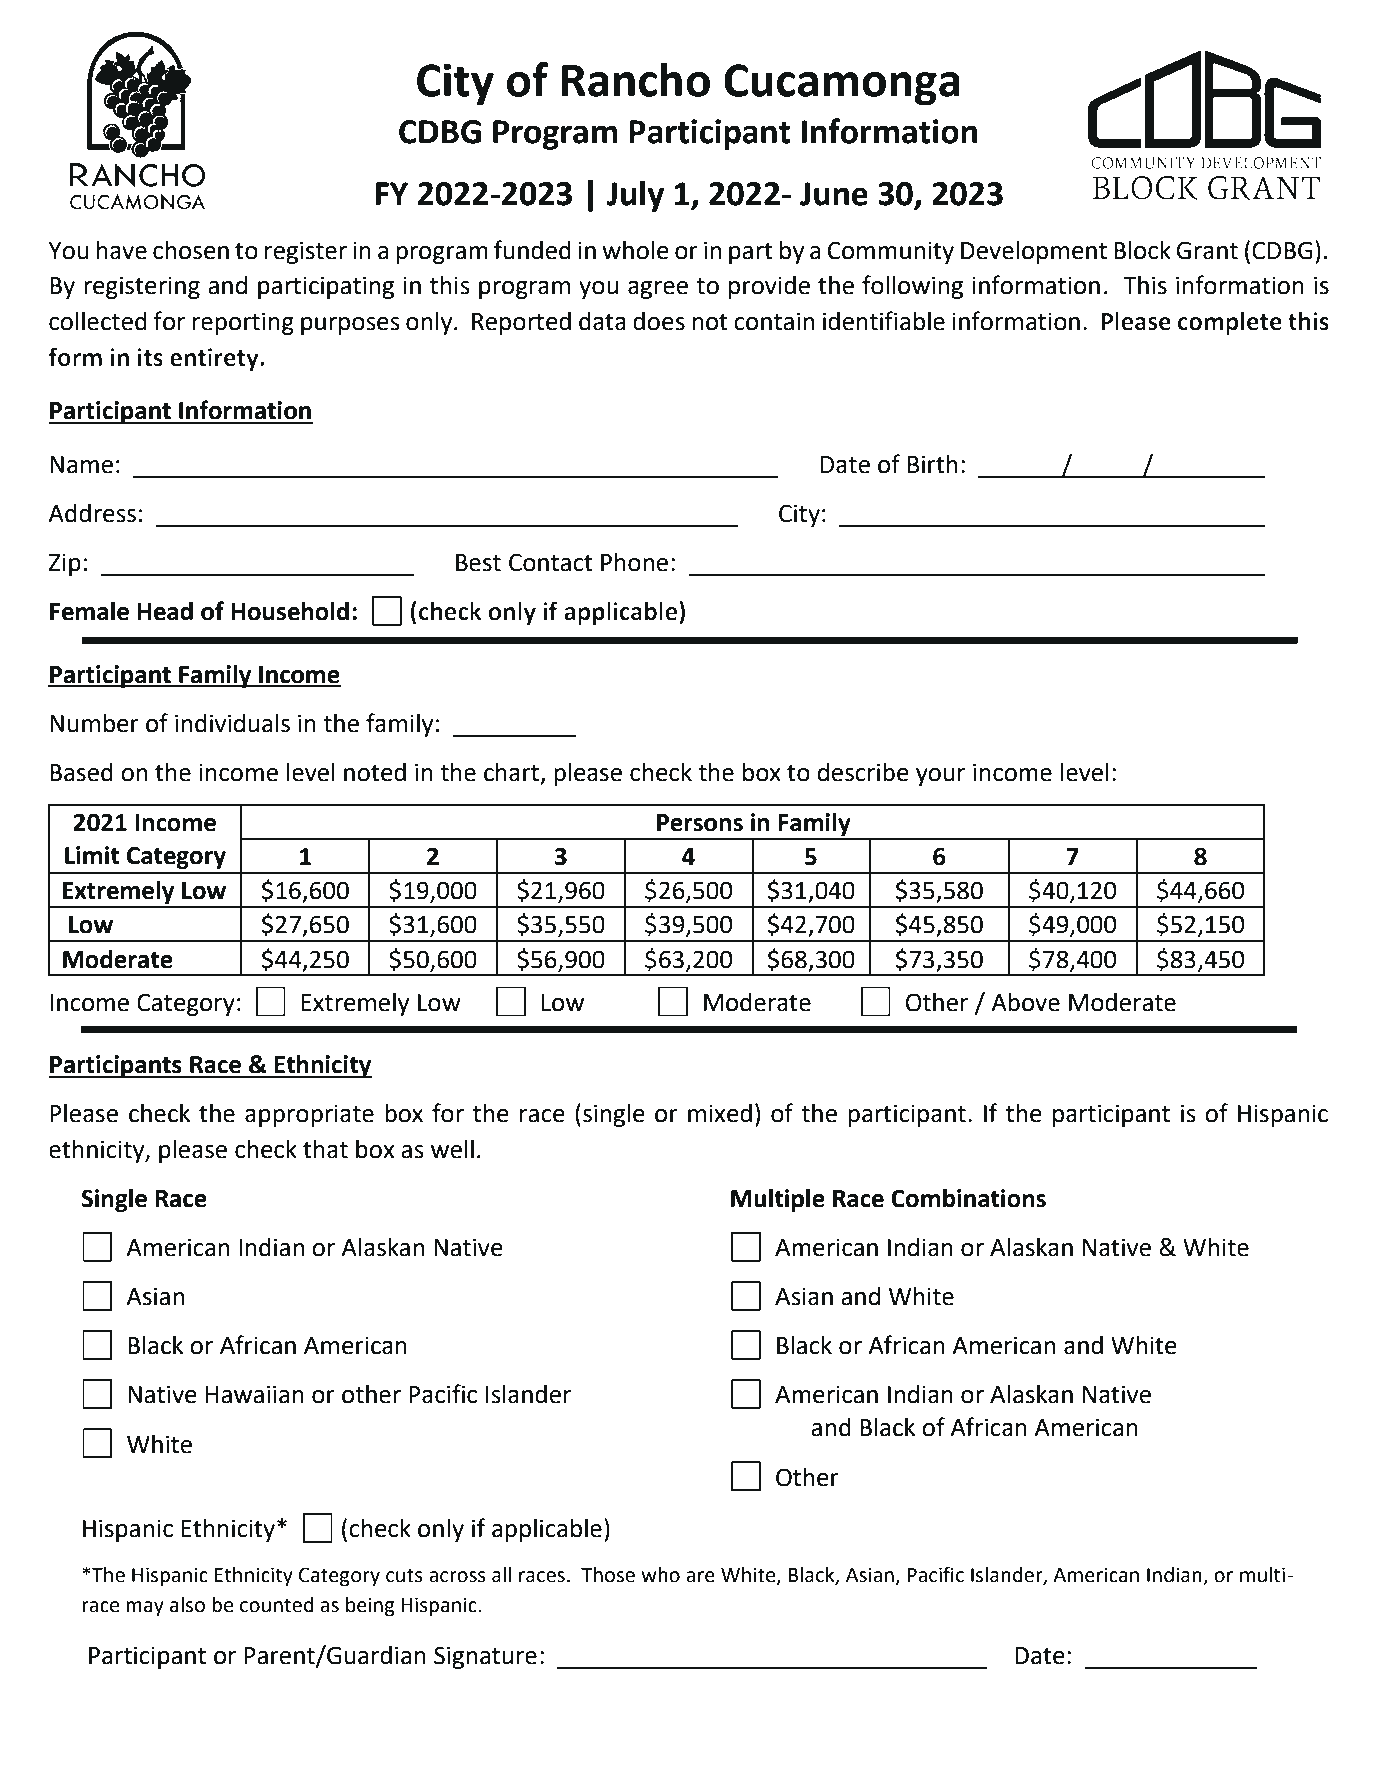  Describe the element at coordinates (932, 464) in the image. I see `Birth` at that location.
